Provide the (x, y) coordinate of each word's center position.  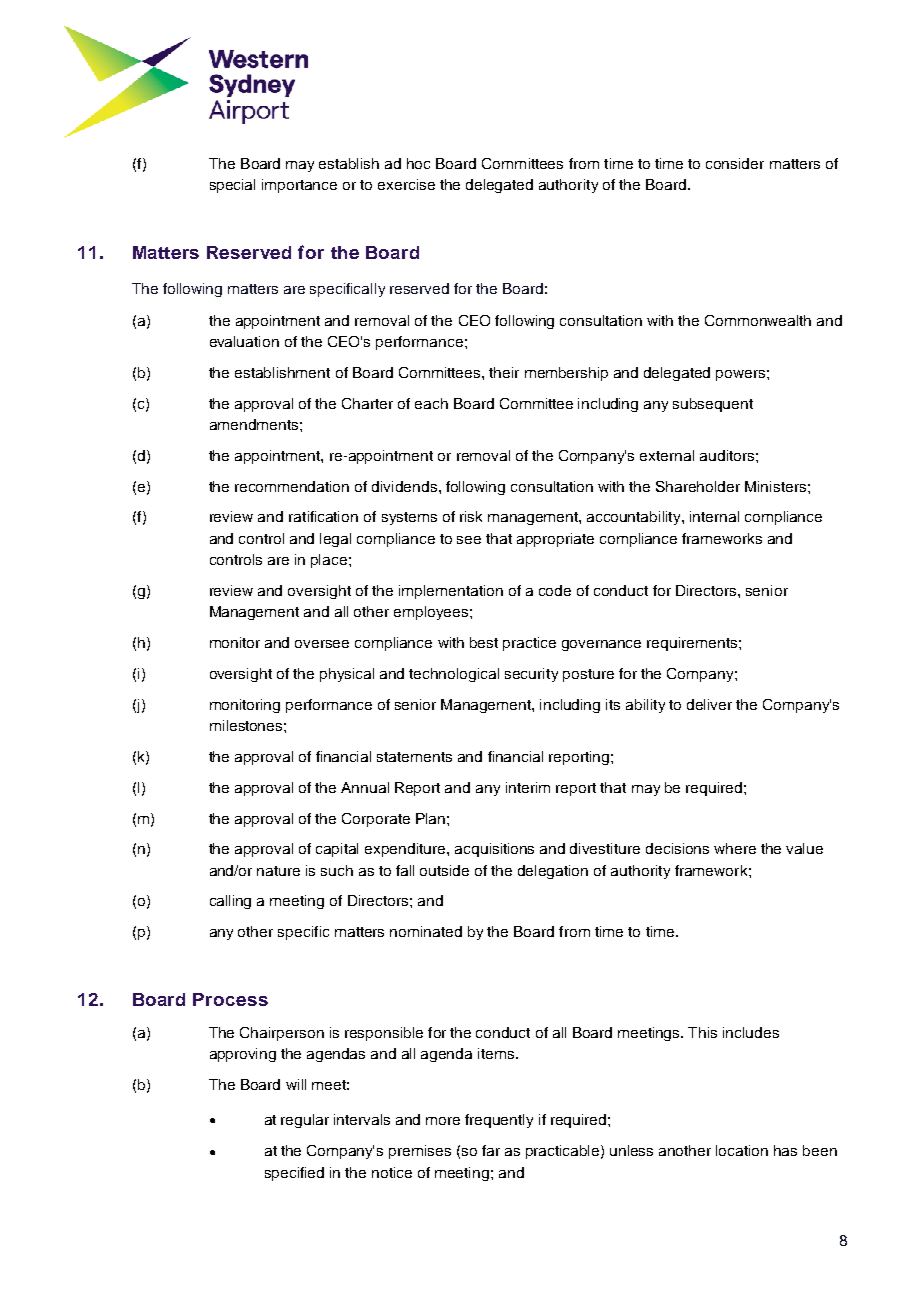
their (504, 372)
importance (299, 186)
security (531, 675)
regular (305, 1121)
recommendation (292, 486)
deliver (709, 704)
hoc (418, 163)
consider (735, 163)
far (491, 1150)
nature (278, 871)
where (735, 848)
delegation (553, 872)
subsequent (713, 405)
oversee (322, 644)
